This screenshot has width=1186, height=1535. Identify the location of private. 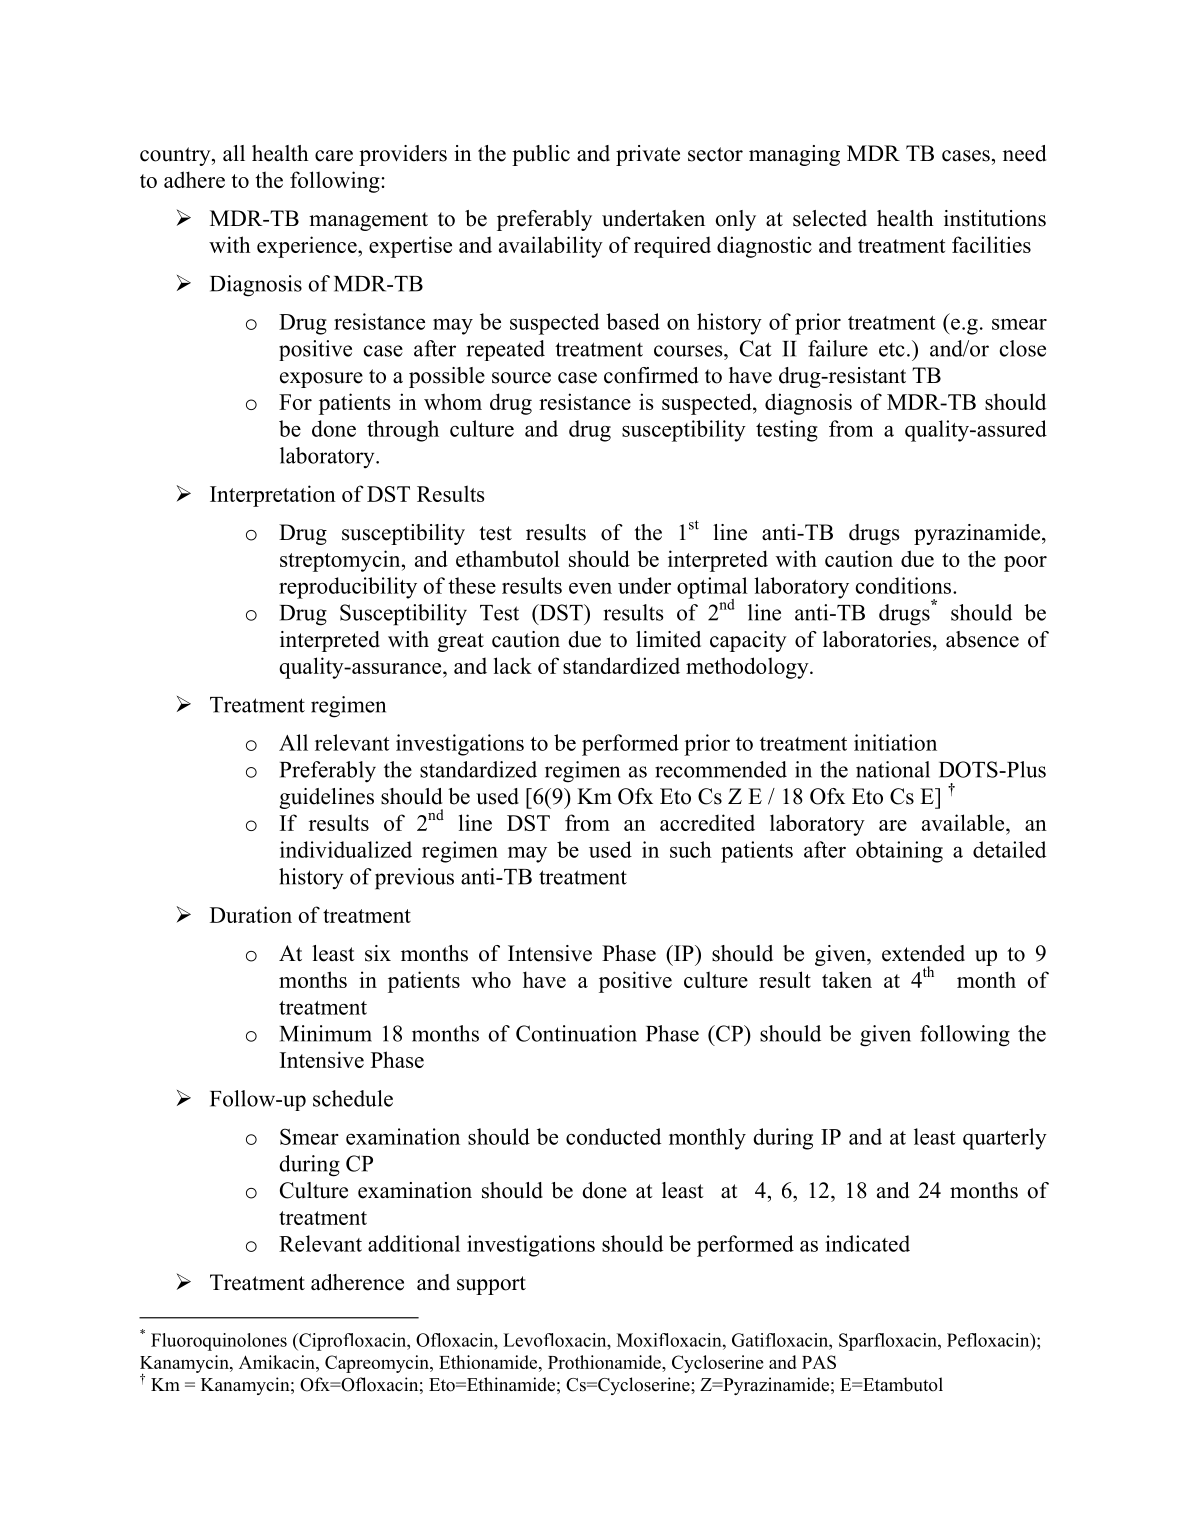
(648, 155).
